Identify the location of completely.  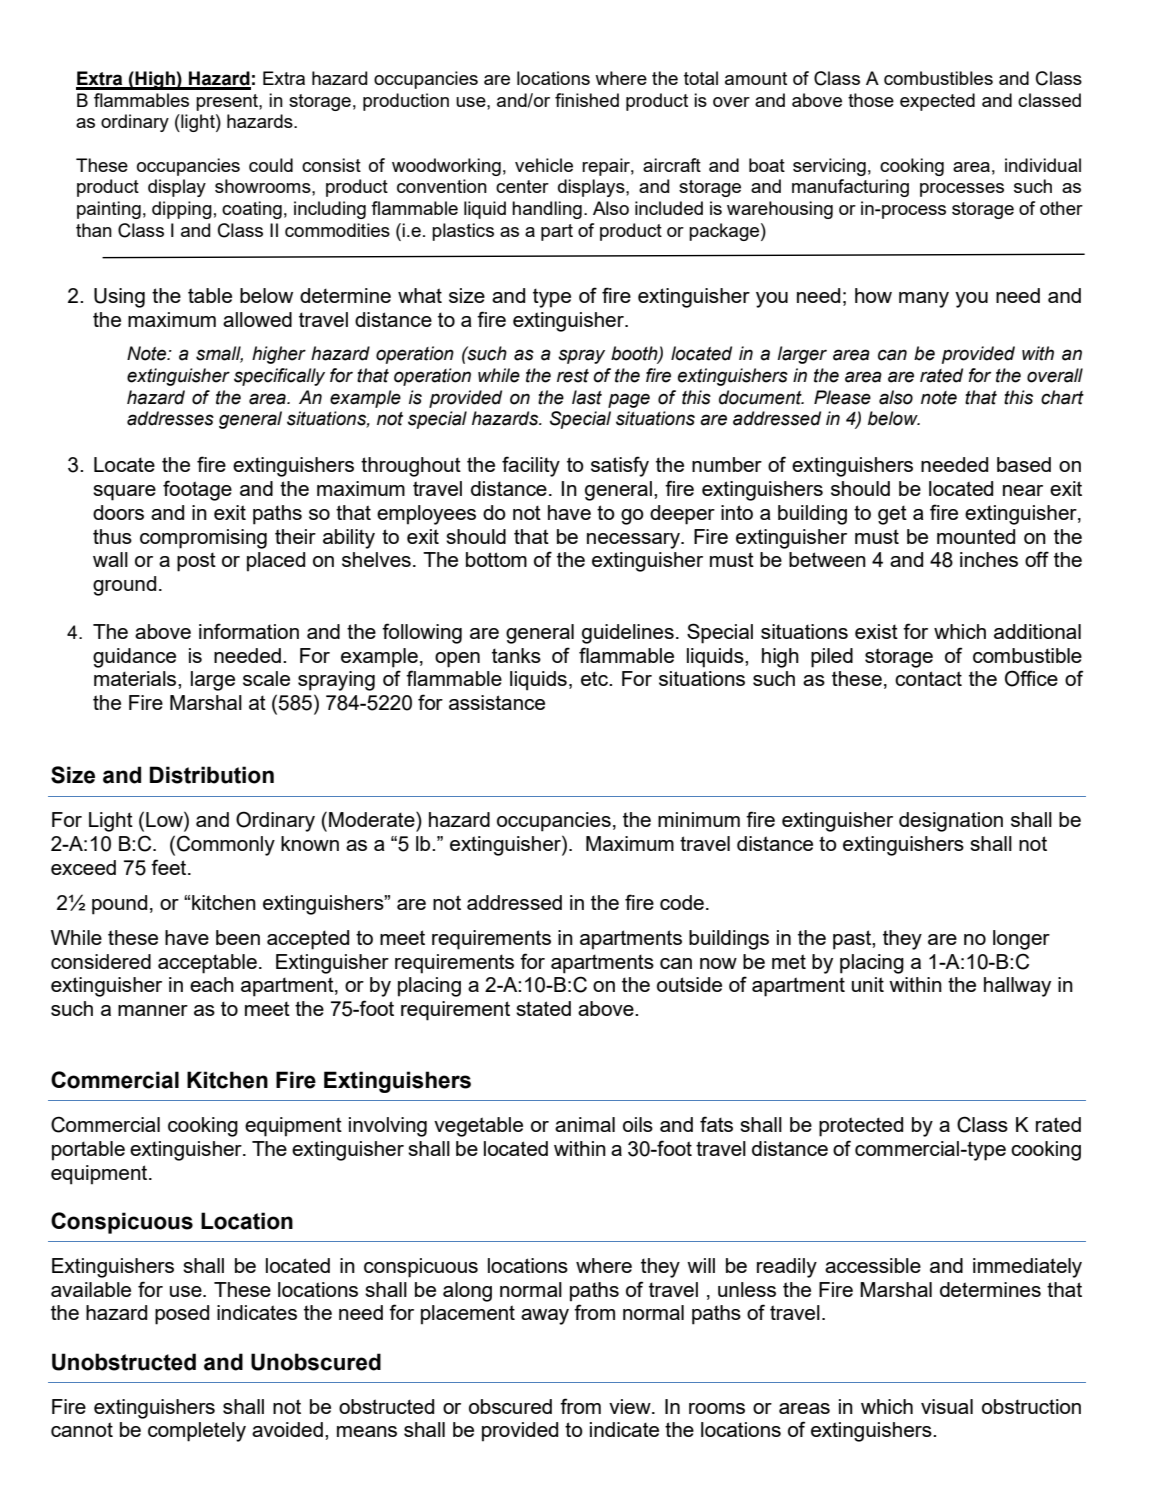
(197, 1432).
